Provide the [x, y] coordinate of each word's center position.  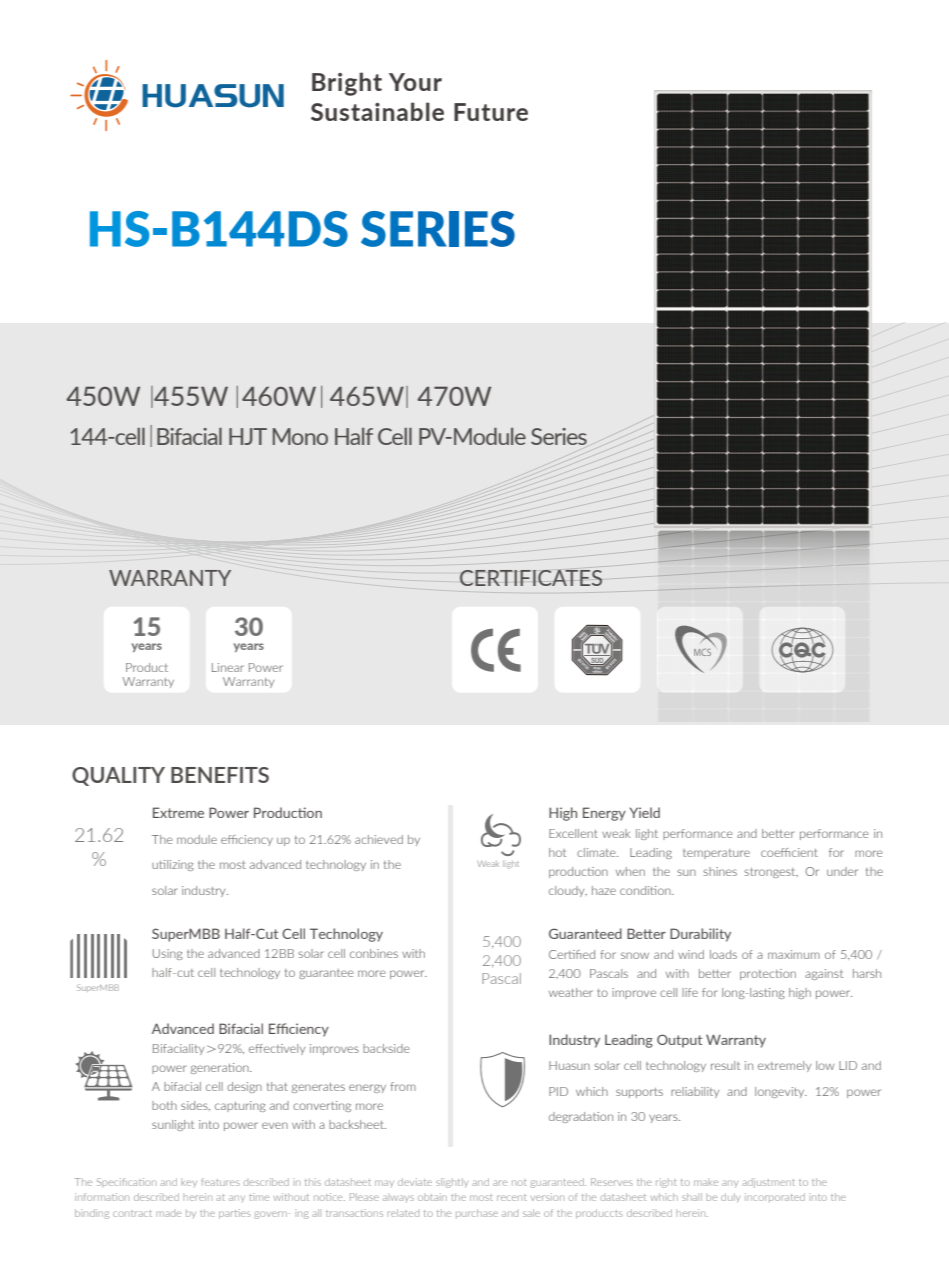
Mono [300, 436]
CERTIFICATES [531, 577]
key [189, 1183]
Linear [228, 667]
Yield [644, 812]
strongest [771, 873]
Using [168, 954]
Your [415, 82]
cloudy [568, 891]
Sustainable [377, 111]
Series [559, 436]
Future [491, 112]
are [500, 1183]
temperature [716, 854]
